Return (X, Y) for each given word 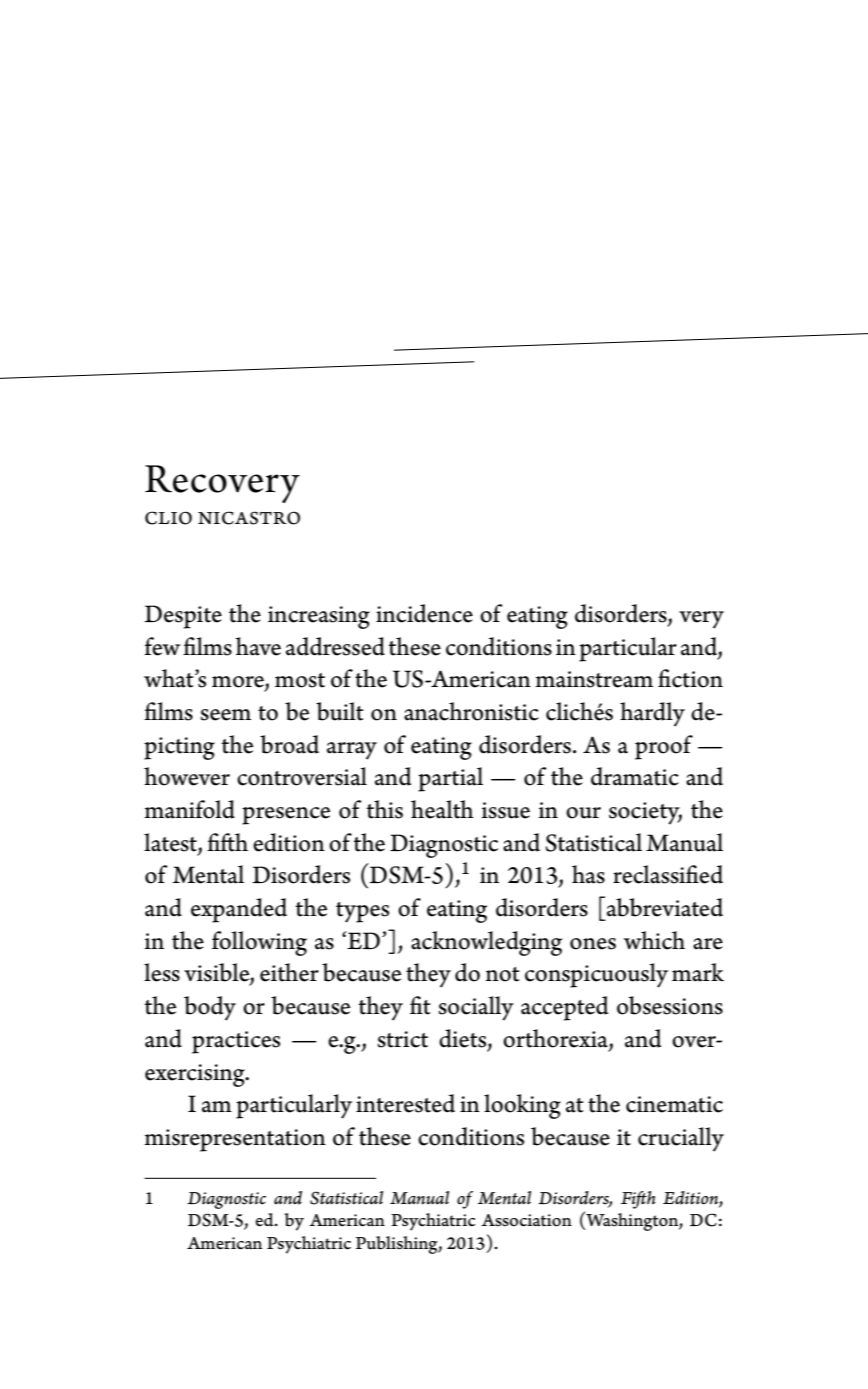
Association (526, 1220)
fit (420, 1005)
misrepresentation (235, 1140)
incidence (424, 613)
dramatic (635, 776)
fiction (690, 678)
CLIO (168, 518)
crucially (681, 1139)
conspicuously (596, 975)
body (210, 1008)
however (187, 776)
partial (450, 779)
